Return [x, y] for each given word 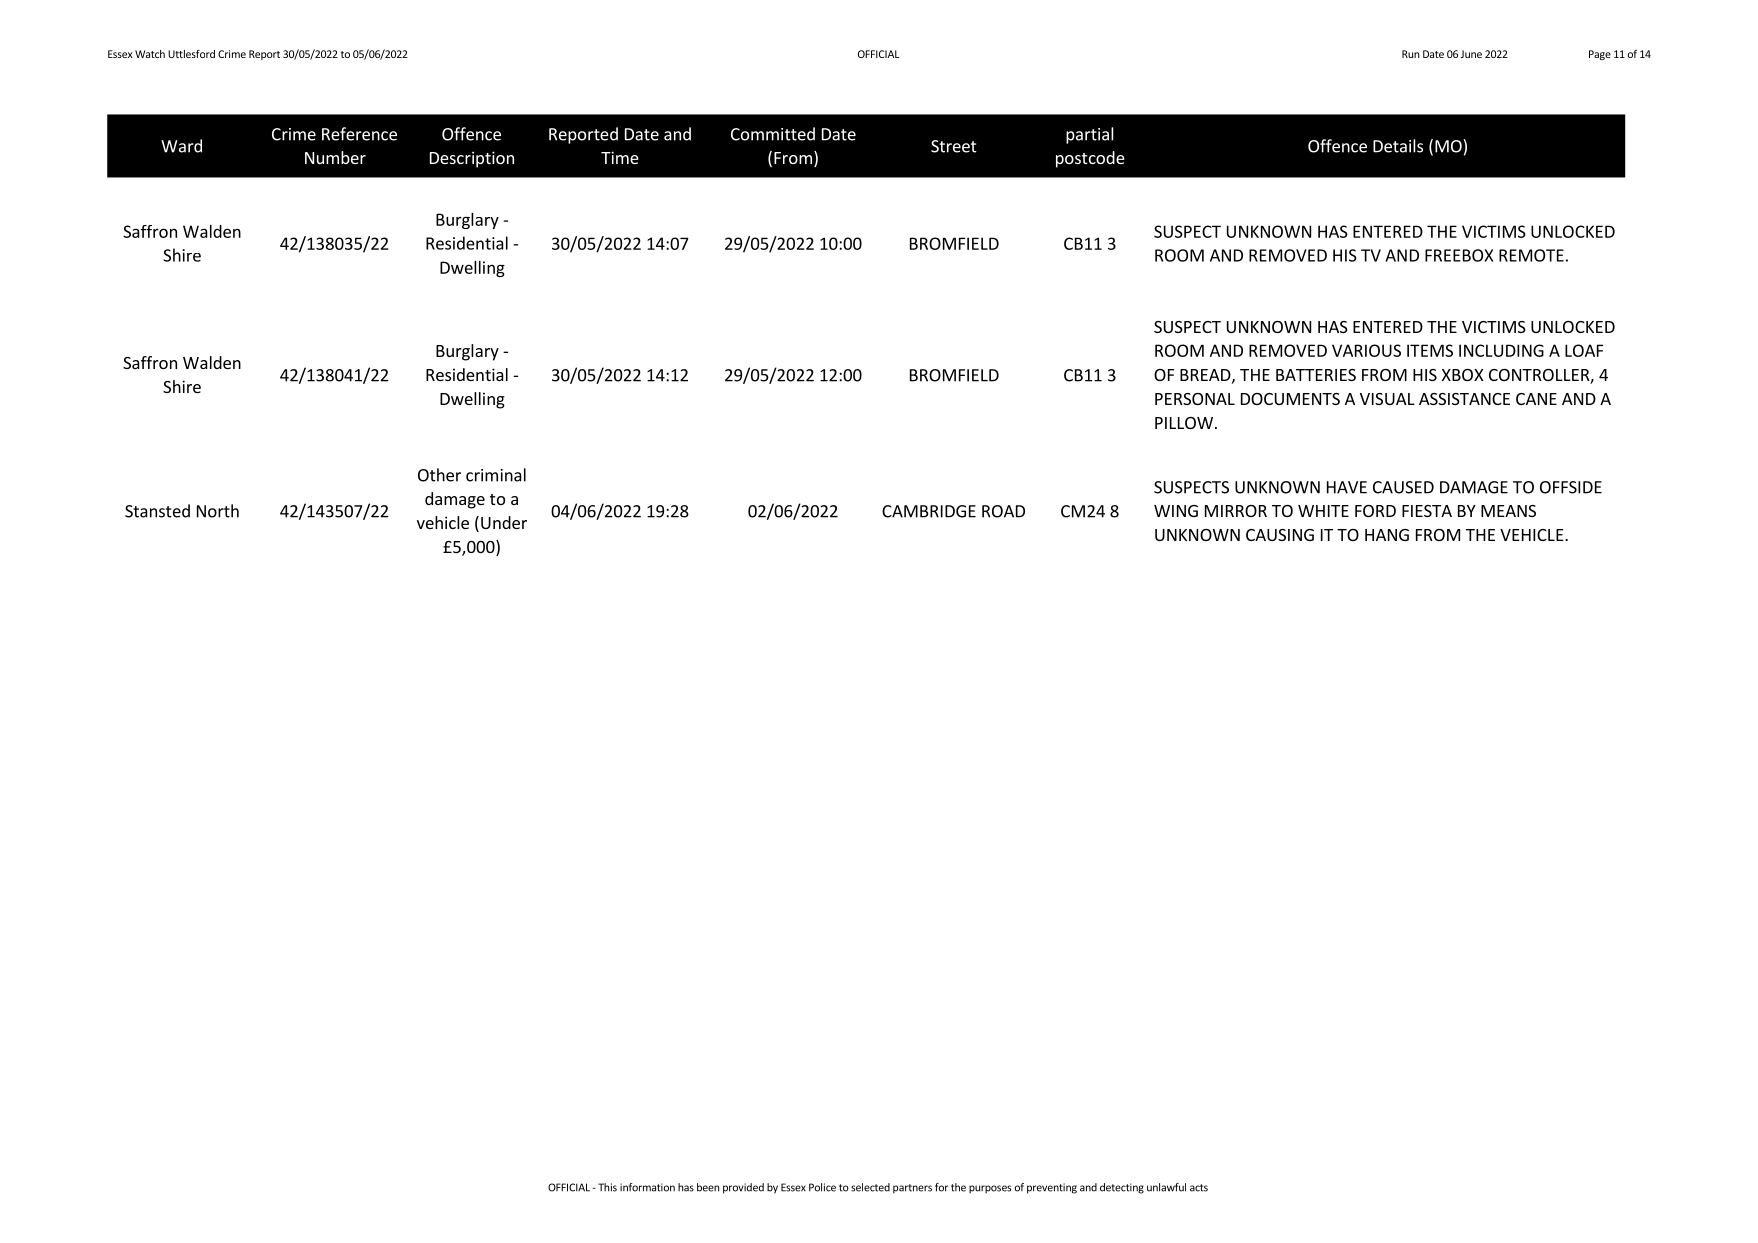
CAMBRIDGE [929, 511]
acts [1199, 1188]
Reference [359, 134]
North [218, 511]
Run [1410, 54]
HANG [1387, 535]
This [607, 1187]
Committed [773, 134]
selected [870, 1187]
